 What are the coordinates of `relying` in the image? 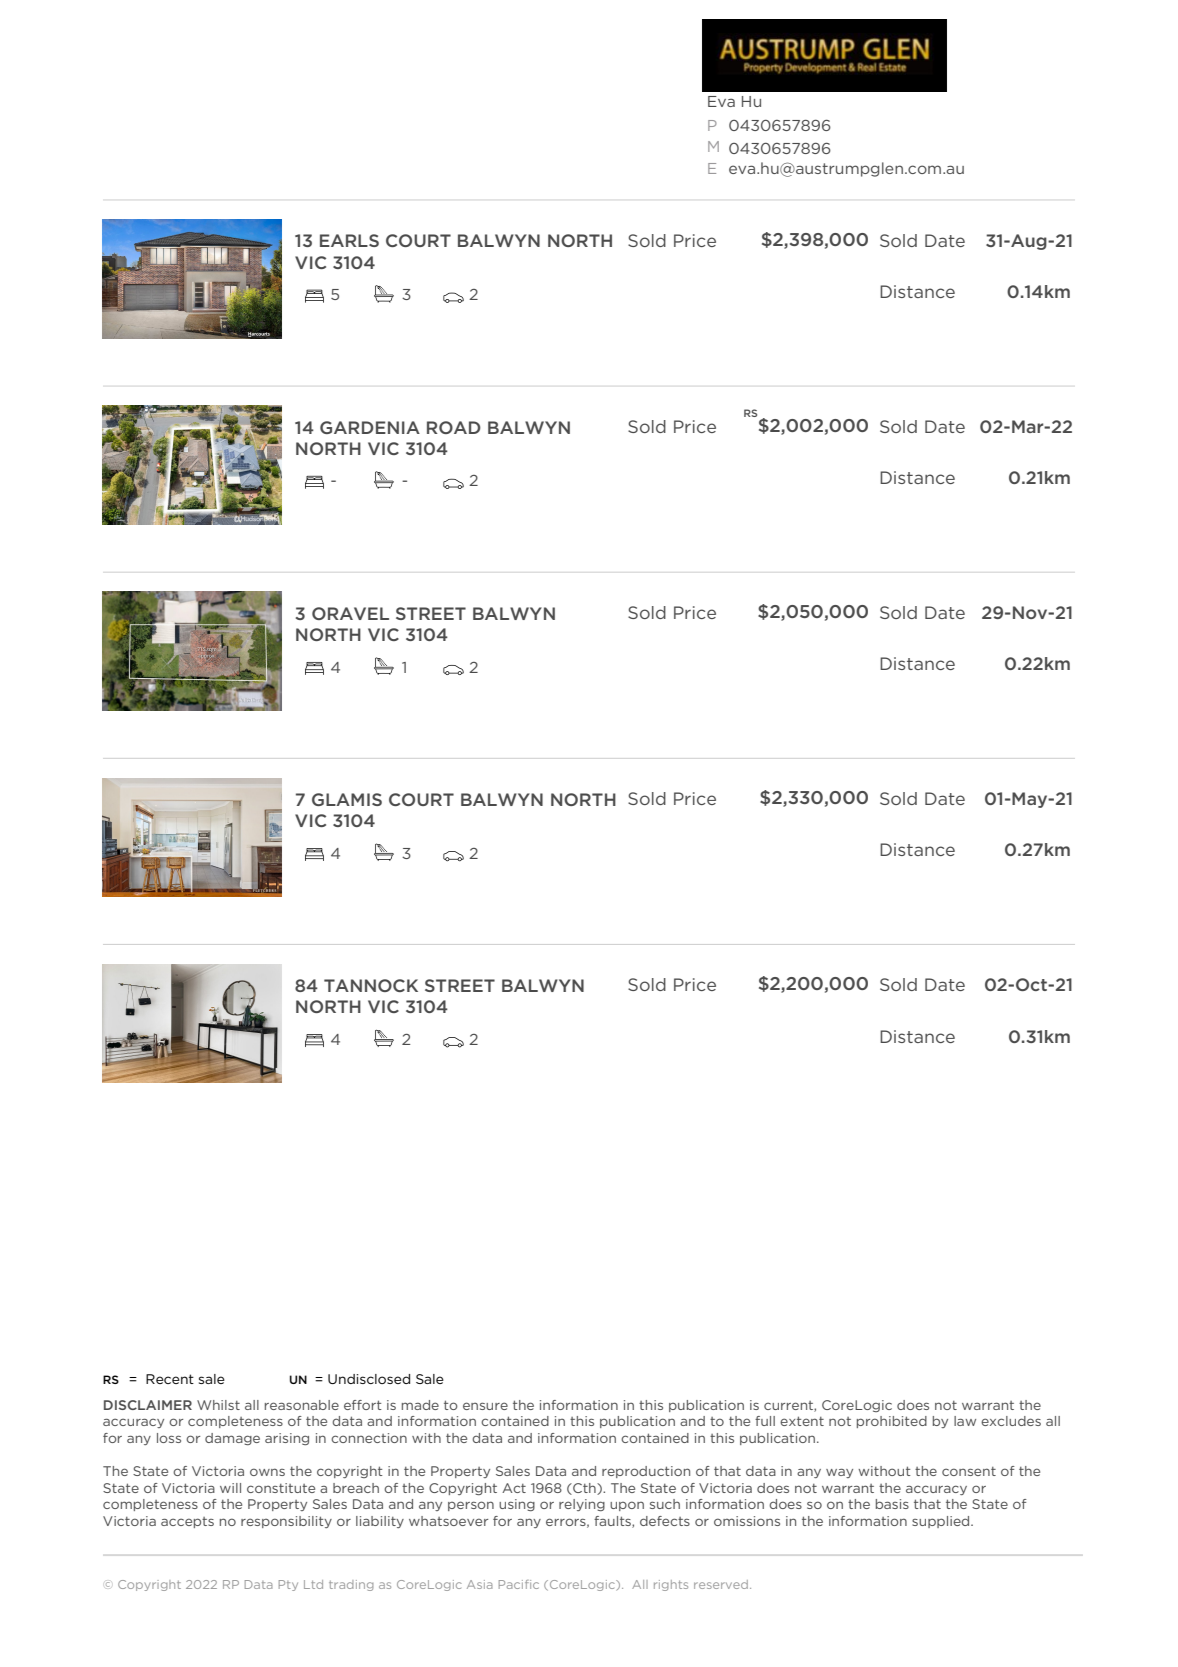 It's located at (582, 1505).
